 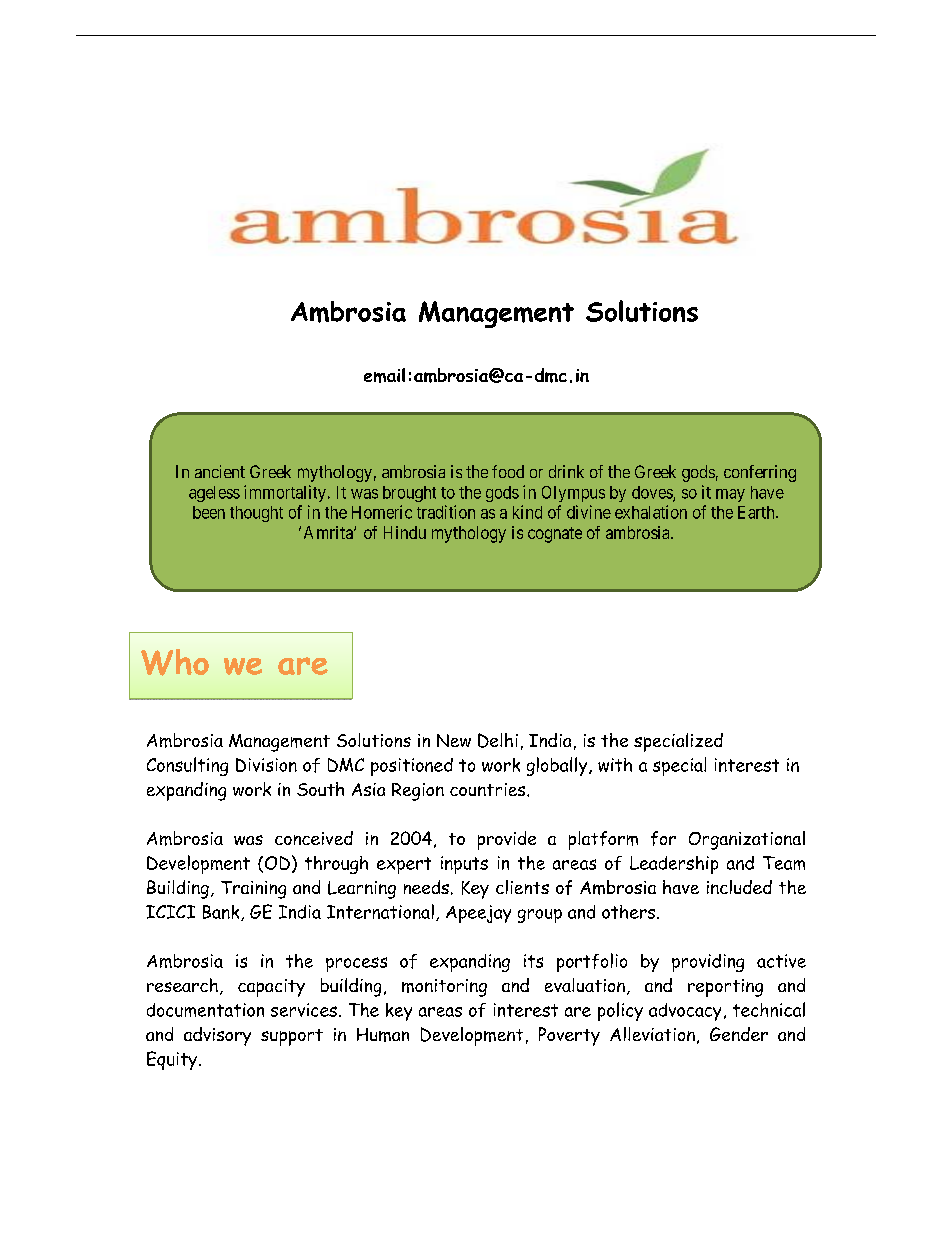 I want to click on monitor, so click(x=433, y=986).
